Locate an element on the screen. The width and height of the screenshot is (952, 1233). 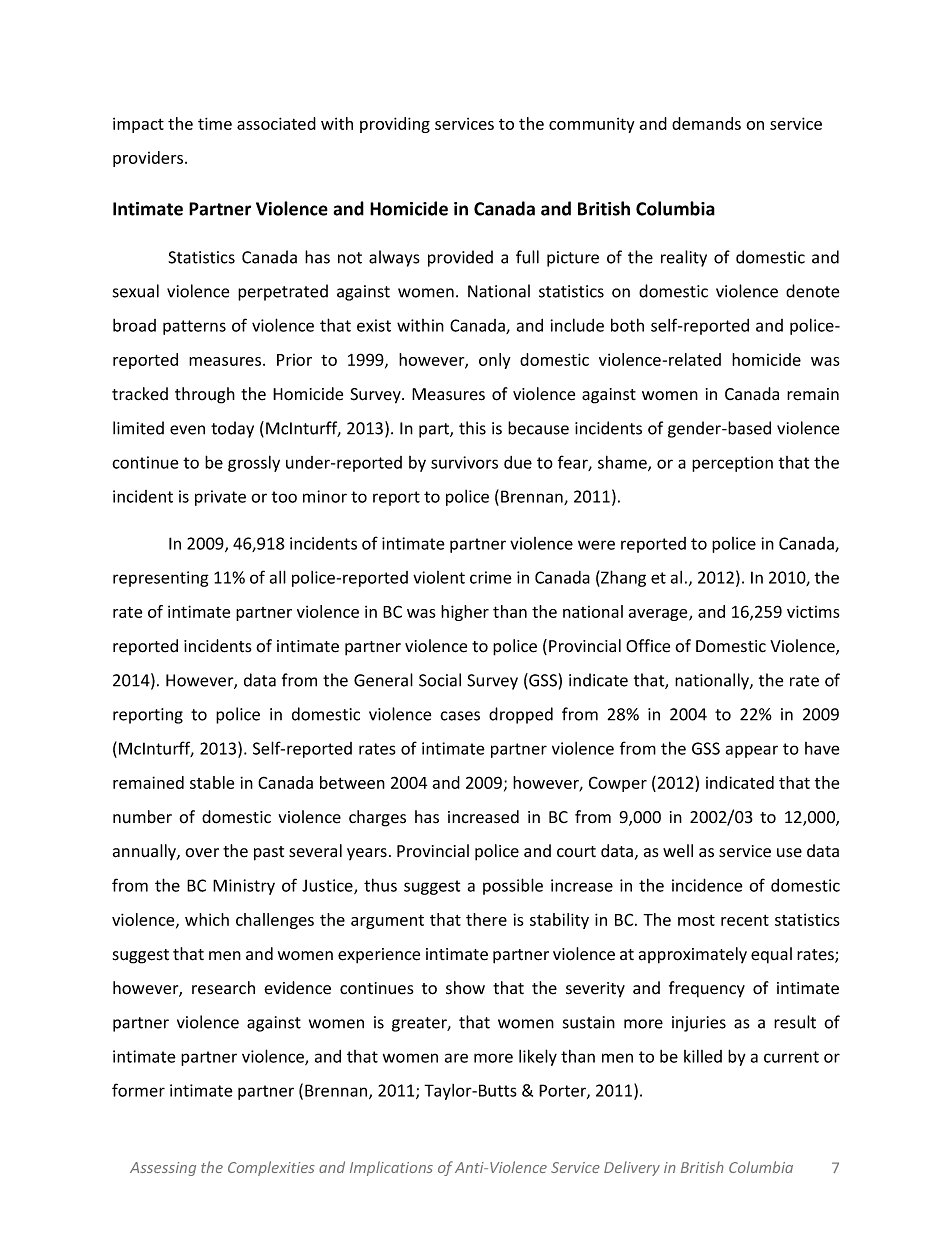
sexual is located at coordinates (136, 291).
